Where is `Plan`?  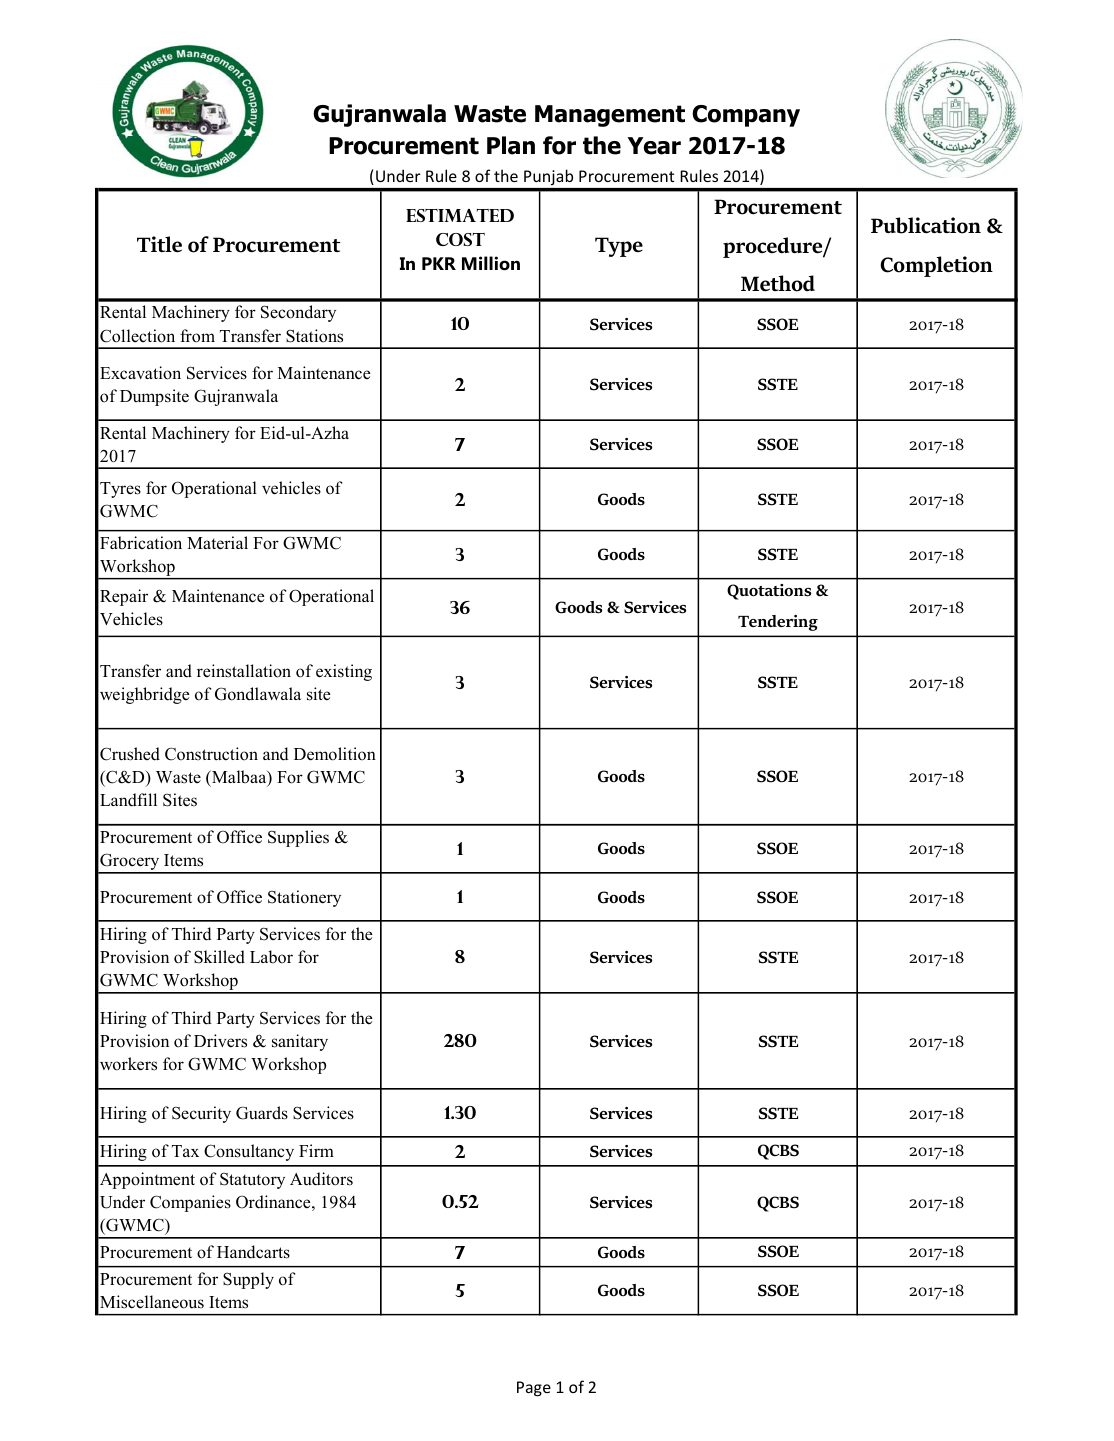
Plan is located at coordinates (511, 145).
